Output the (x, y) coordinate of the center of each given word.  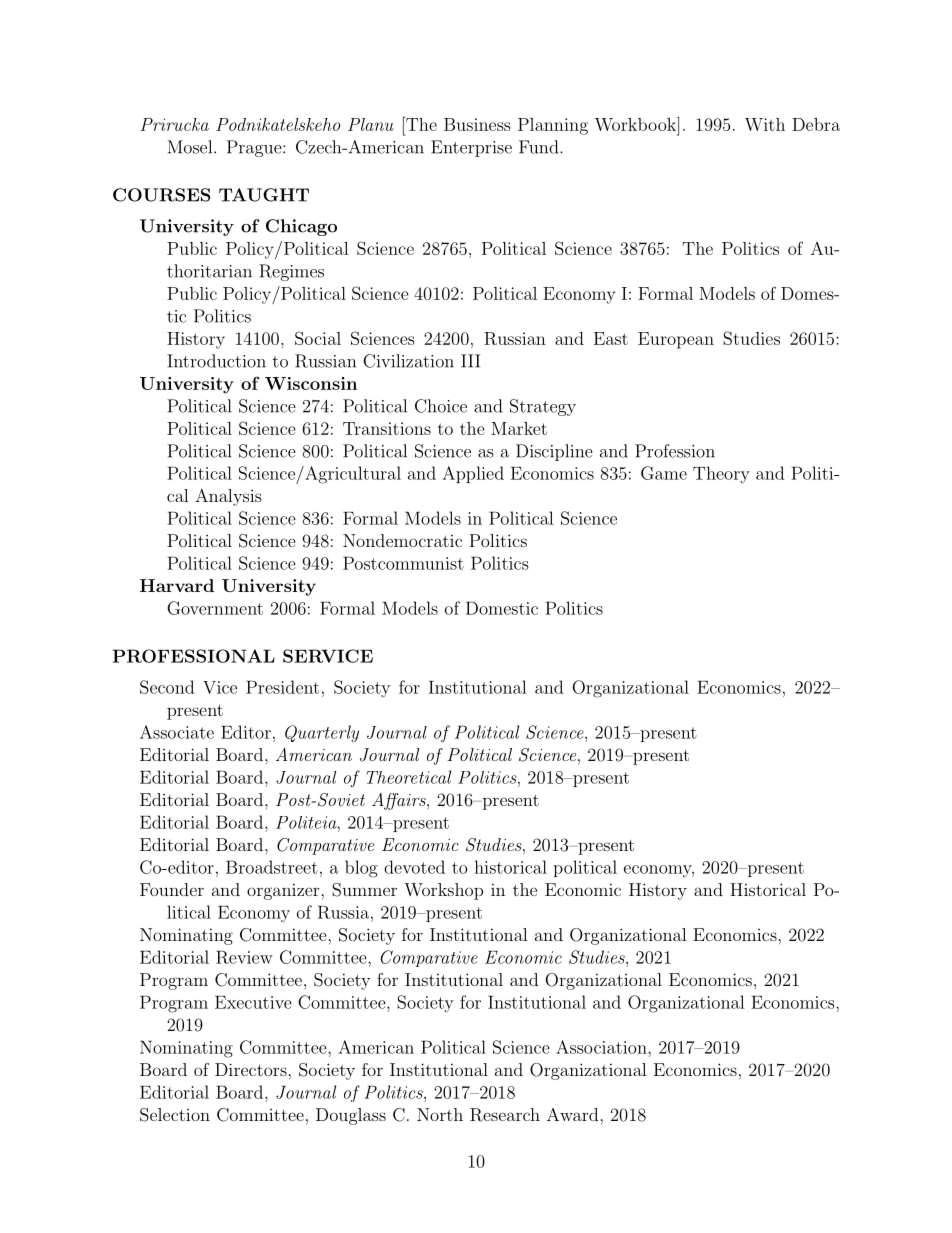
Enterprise (471, 148)
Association (602, 1047)
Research (505, 1115)
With (765, 124)
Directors (252, 1069)
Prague (255, 148)
